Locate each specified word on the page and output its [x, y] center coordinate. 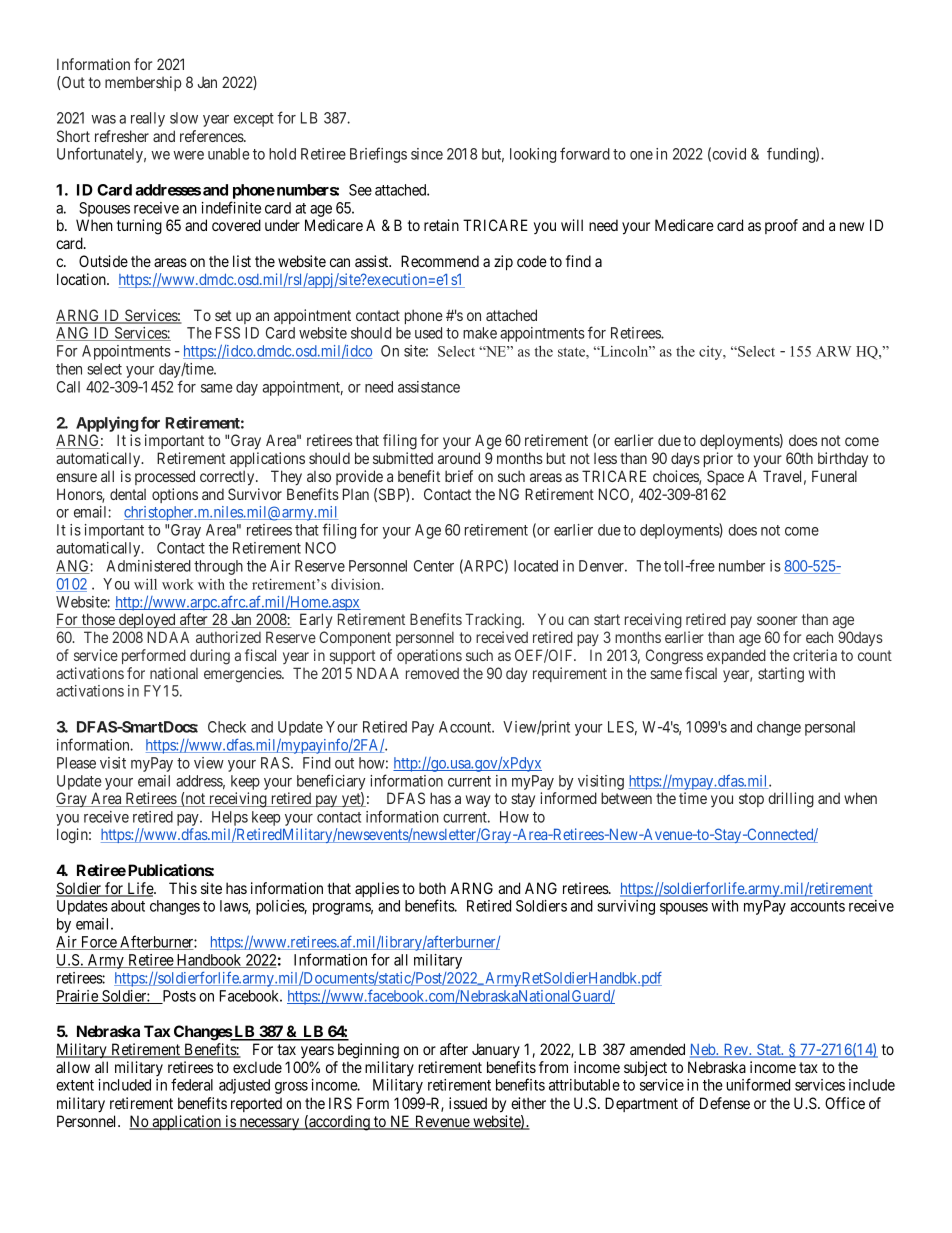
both [432, 888]
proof [781, 226]
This [183, 888]
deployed [147, 620]
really [148, 119]
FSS [228, 333]
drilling [791, 800]
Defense [725, 1103]
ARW [833, 351]
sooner [777, 620]
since [427, 154]
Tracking [494, 621]
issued [468, 1103]
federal [192, 1084]
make [480, 333]
